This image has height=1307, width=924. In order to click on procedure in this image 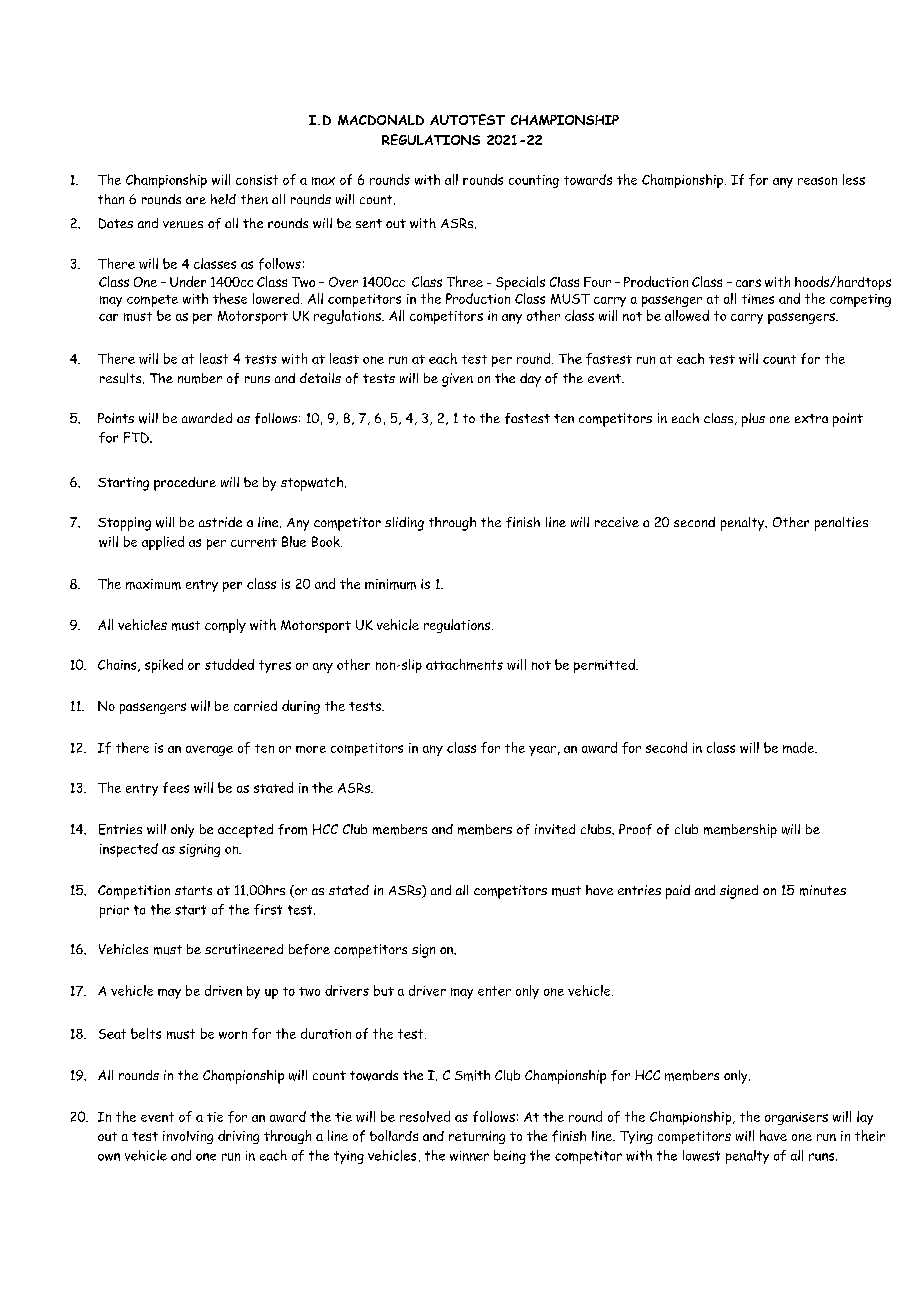, I will do `click(185, 484)`.
